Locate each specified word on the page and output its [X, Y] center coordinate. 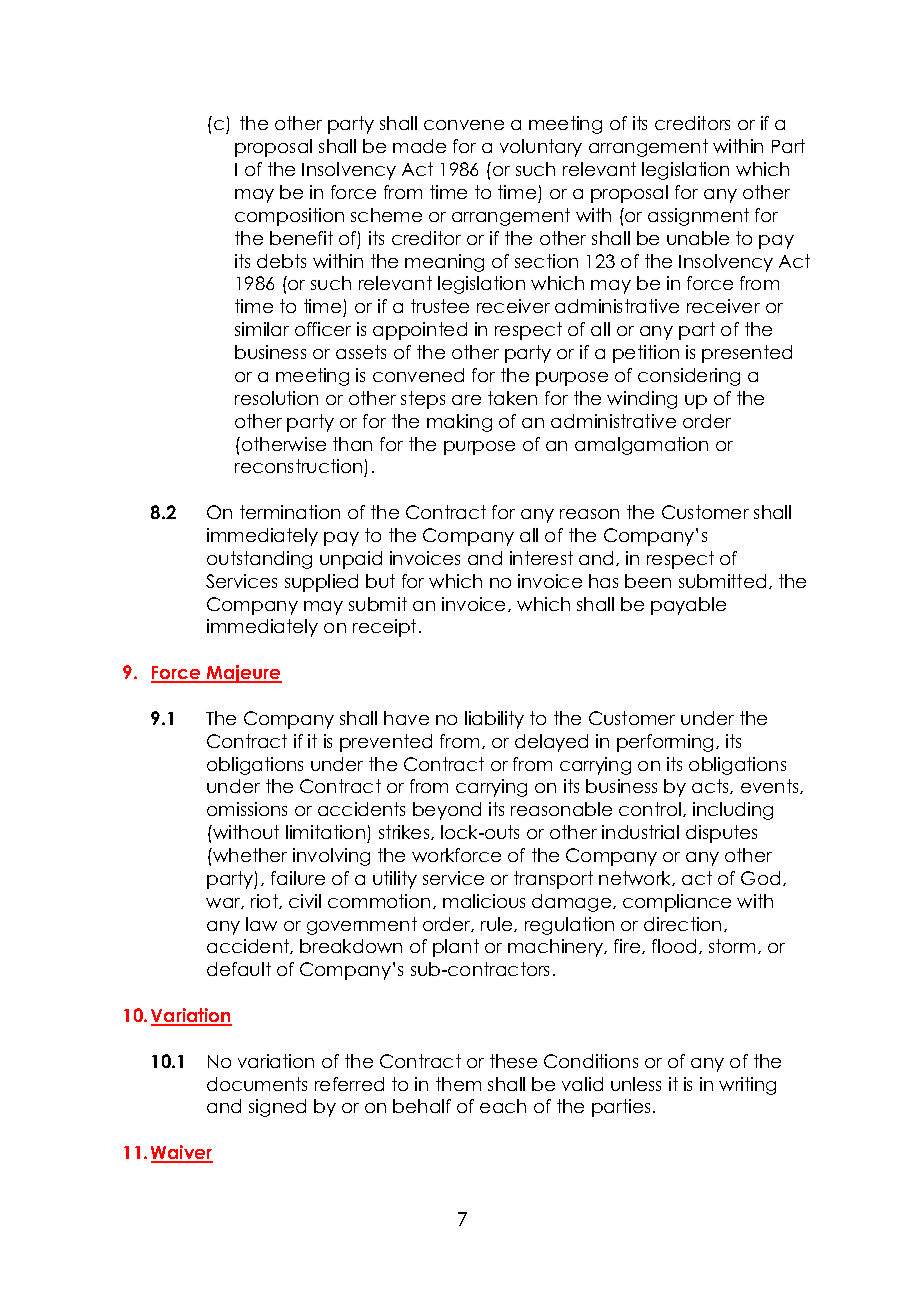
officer [323, 329]
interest [541, 558]
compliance [677, 903]
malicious [484, 901]
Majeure [243, 674]
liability [494, 720]
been [648, 581]
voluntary [541, 148]
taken [512, 398]
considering [689, 377]
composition [289, 217]
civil [305, 901]
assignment [698, 217]
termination [290, 512]
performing [665, 743]
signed [277, 1108]
